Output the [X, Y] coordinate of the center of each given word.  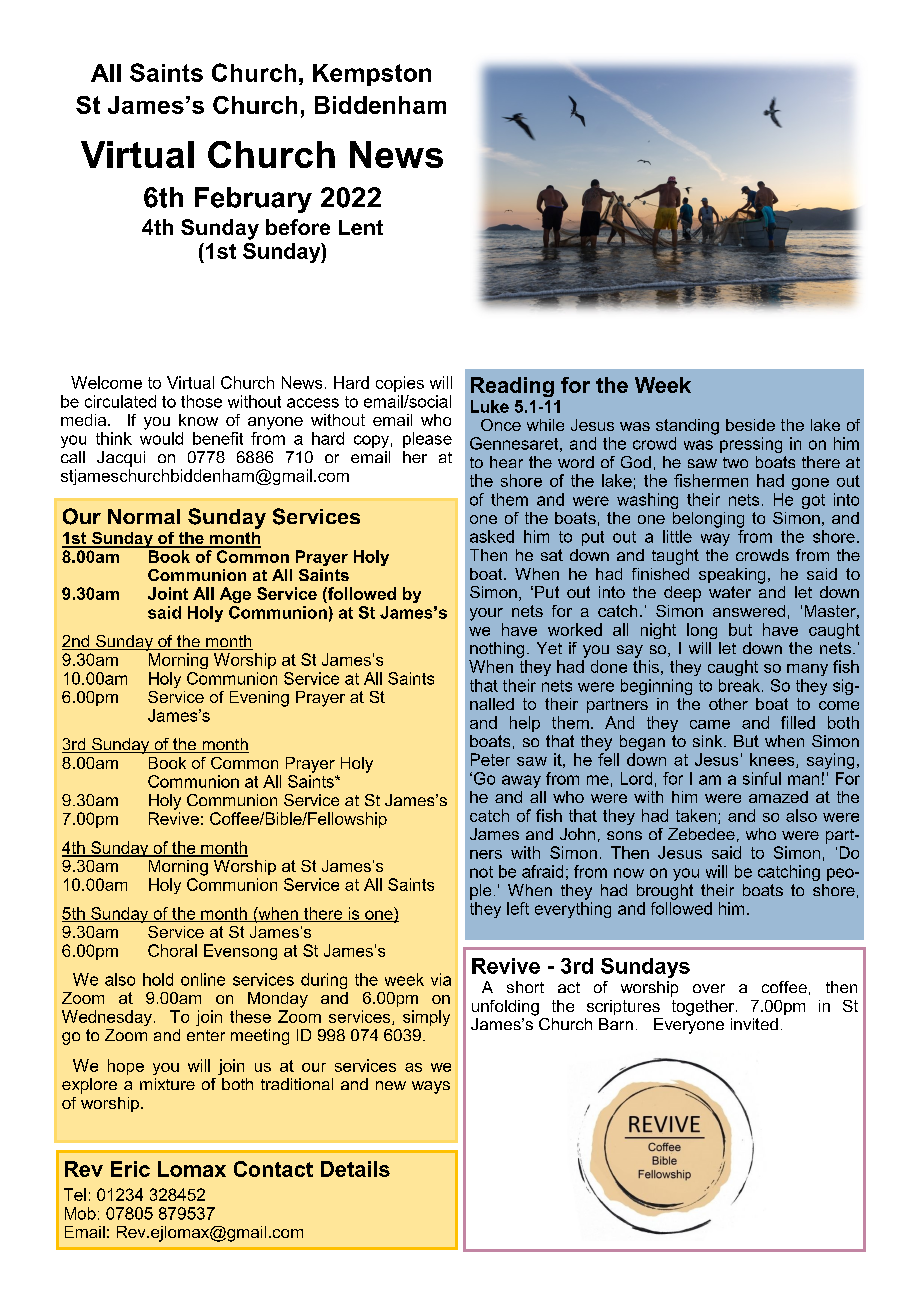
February [253, 200]
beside [750, 425]
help [525, 724]
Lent [361, 227]
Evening [259, 699]
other [728, 704]
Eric [130, 1169]
